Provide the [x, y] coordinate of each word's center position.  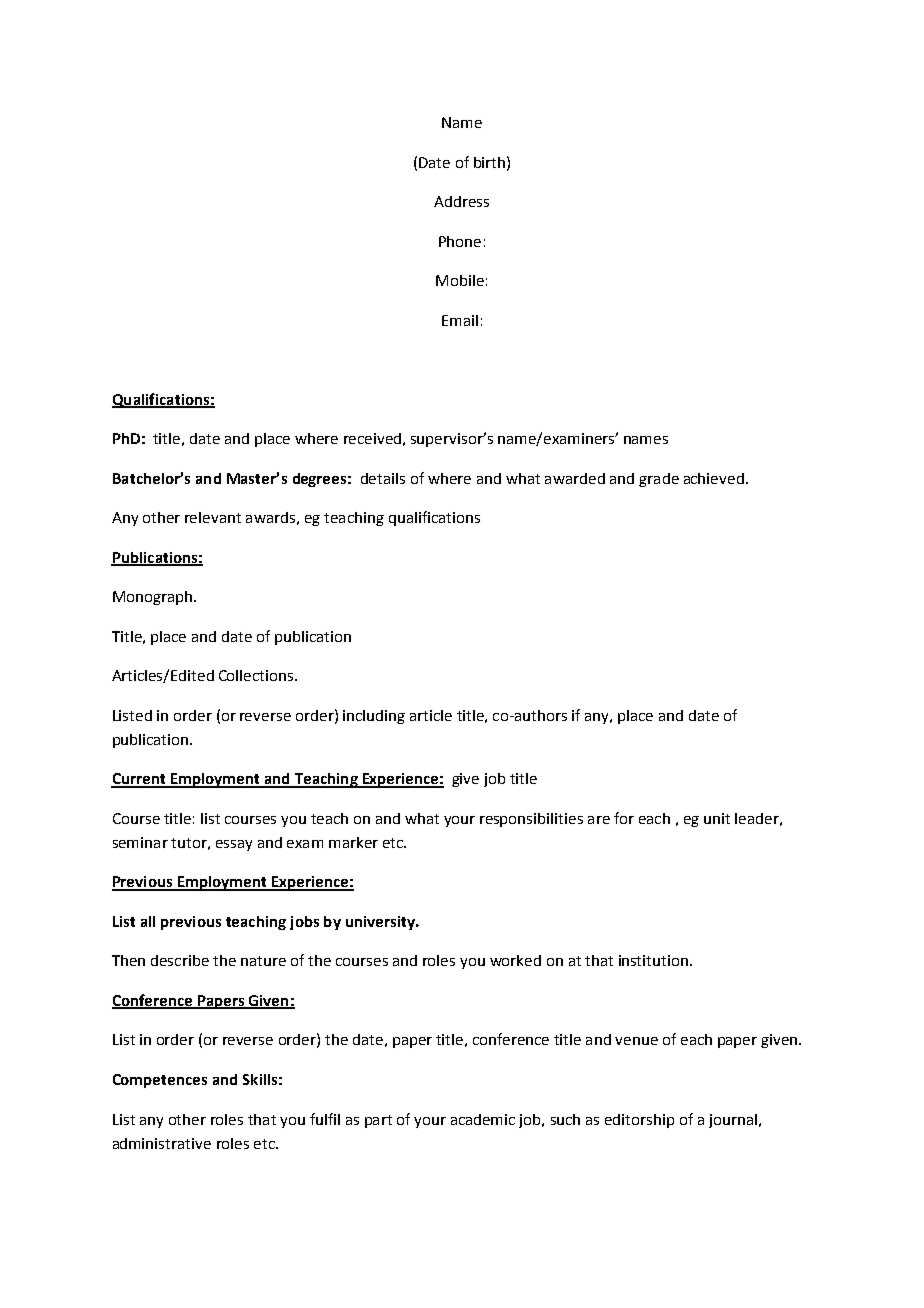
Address [461, 201]
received [372, 438]
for [624, 818]
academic [483, 1119]
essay [234, 845]
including [374, 717]
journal [733, 1121]
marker [353, 842]
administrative [162, 1143]
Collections [257, 675]
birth [489, 162]
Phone [460, 241]
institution [655, 960]
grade [659, 480]
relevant [213, 517]
